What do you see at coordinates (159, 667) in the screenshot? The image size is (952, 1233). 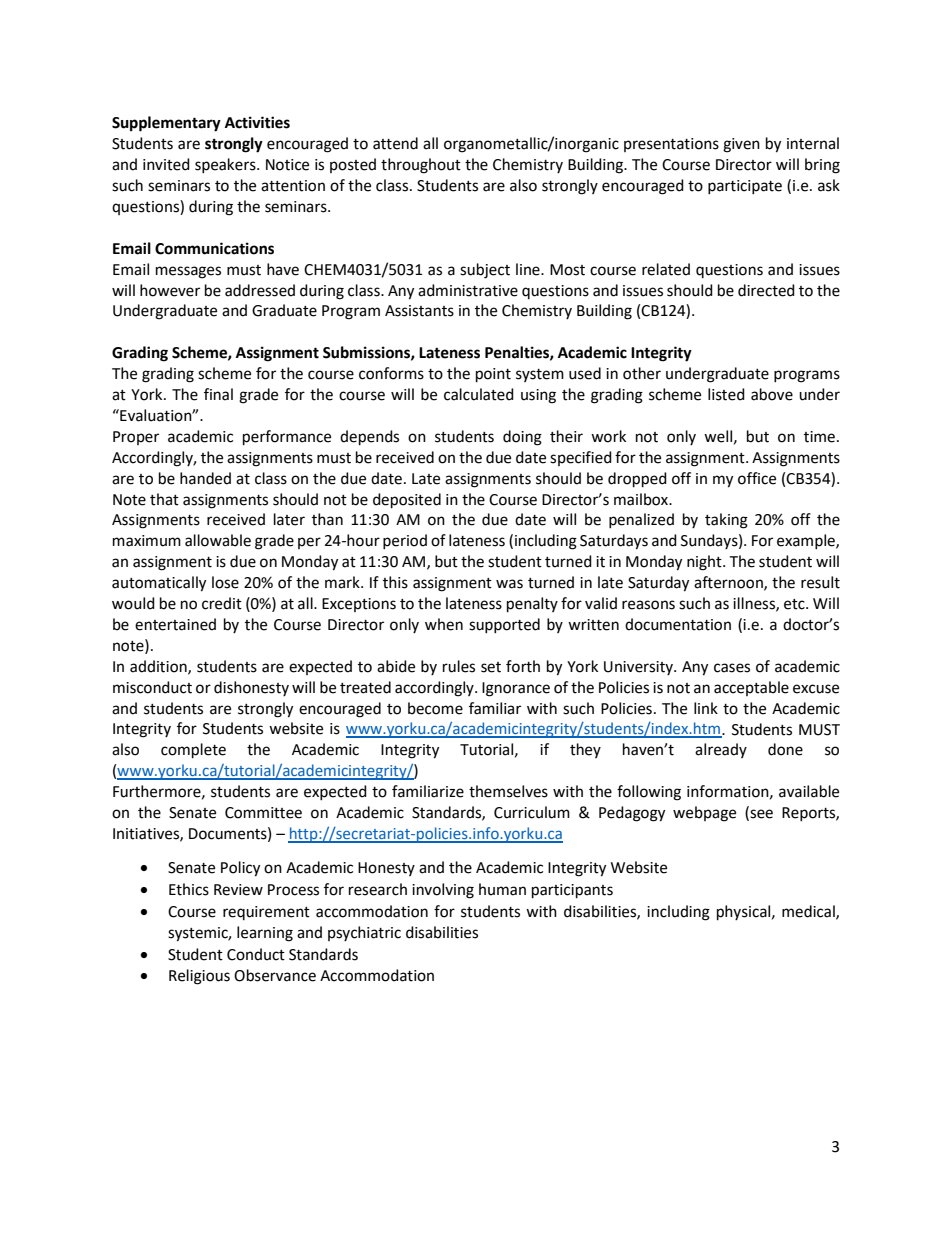 I see `addition` at bounding box center [159, 667].
